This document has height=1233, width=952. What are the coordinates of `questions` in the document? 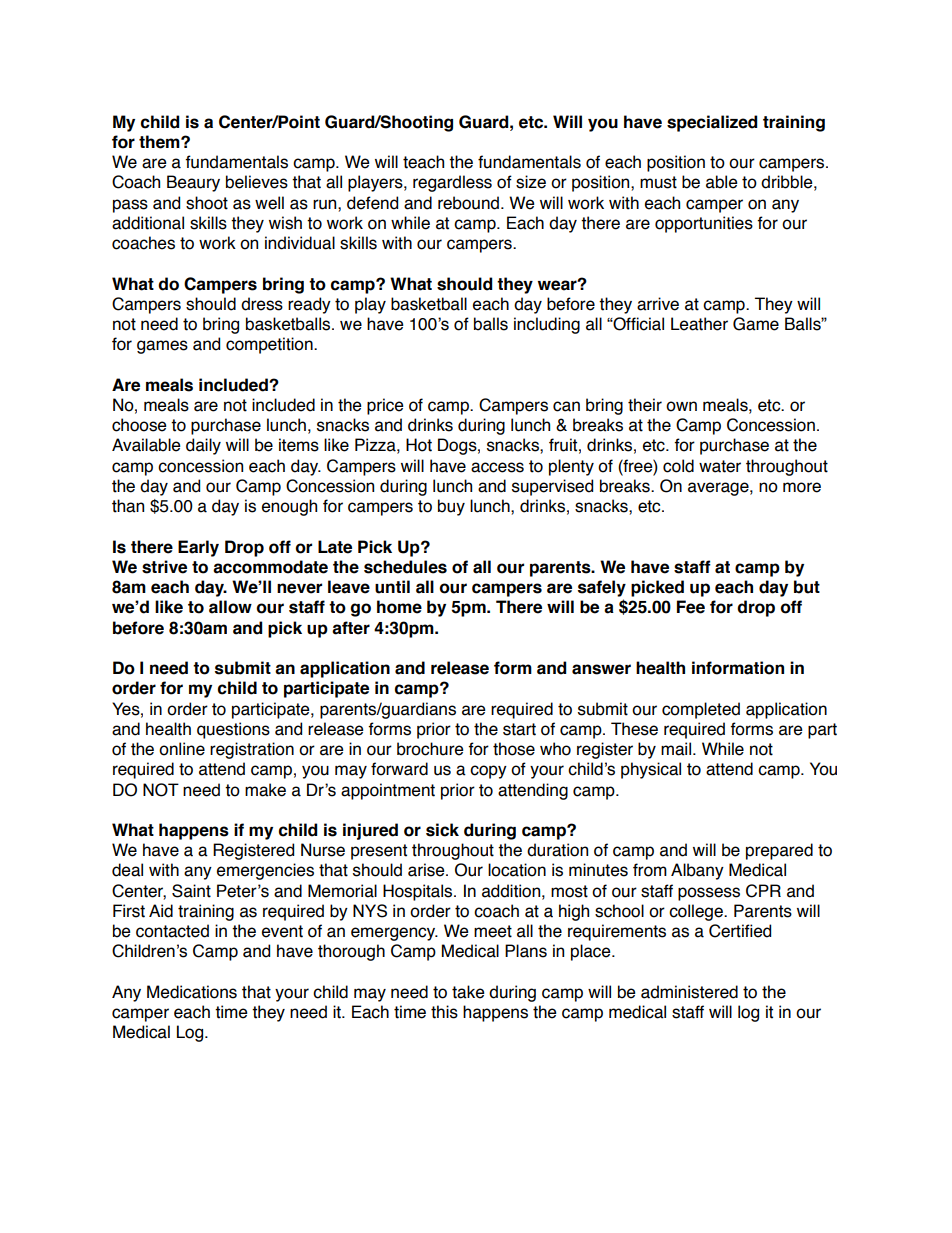 It's located at (233, 730).
